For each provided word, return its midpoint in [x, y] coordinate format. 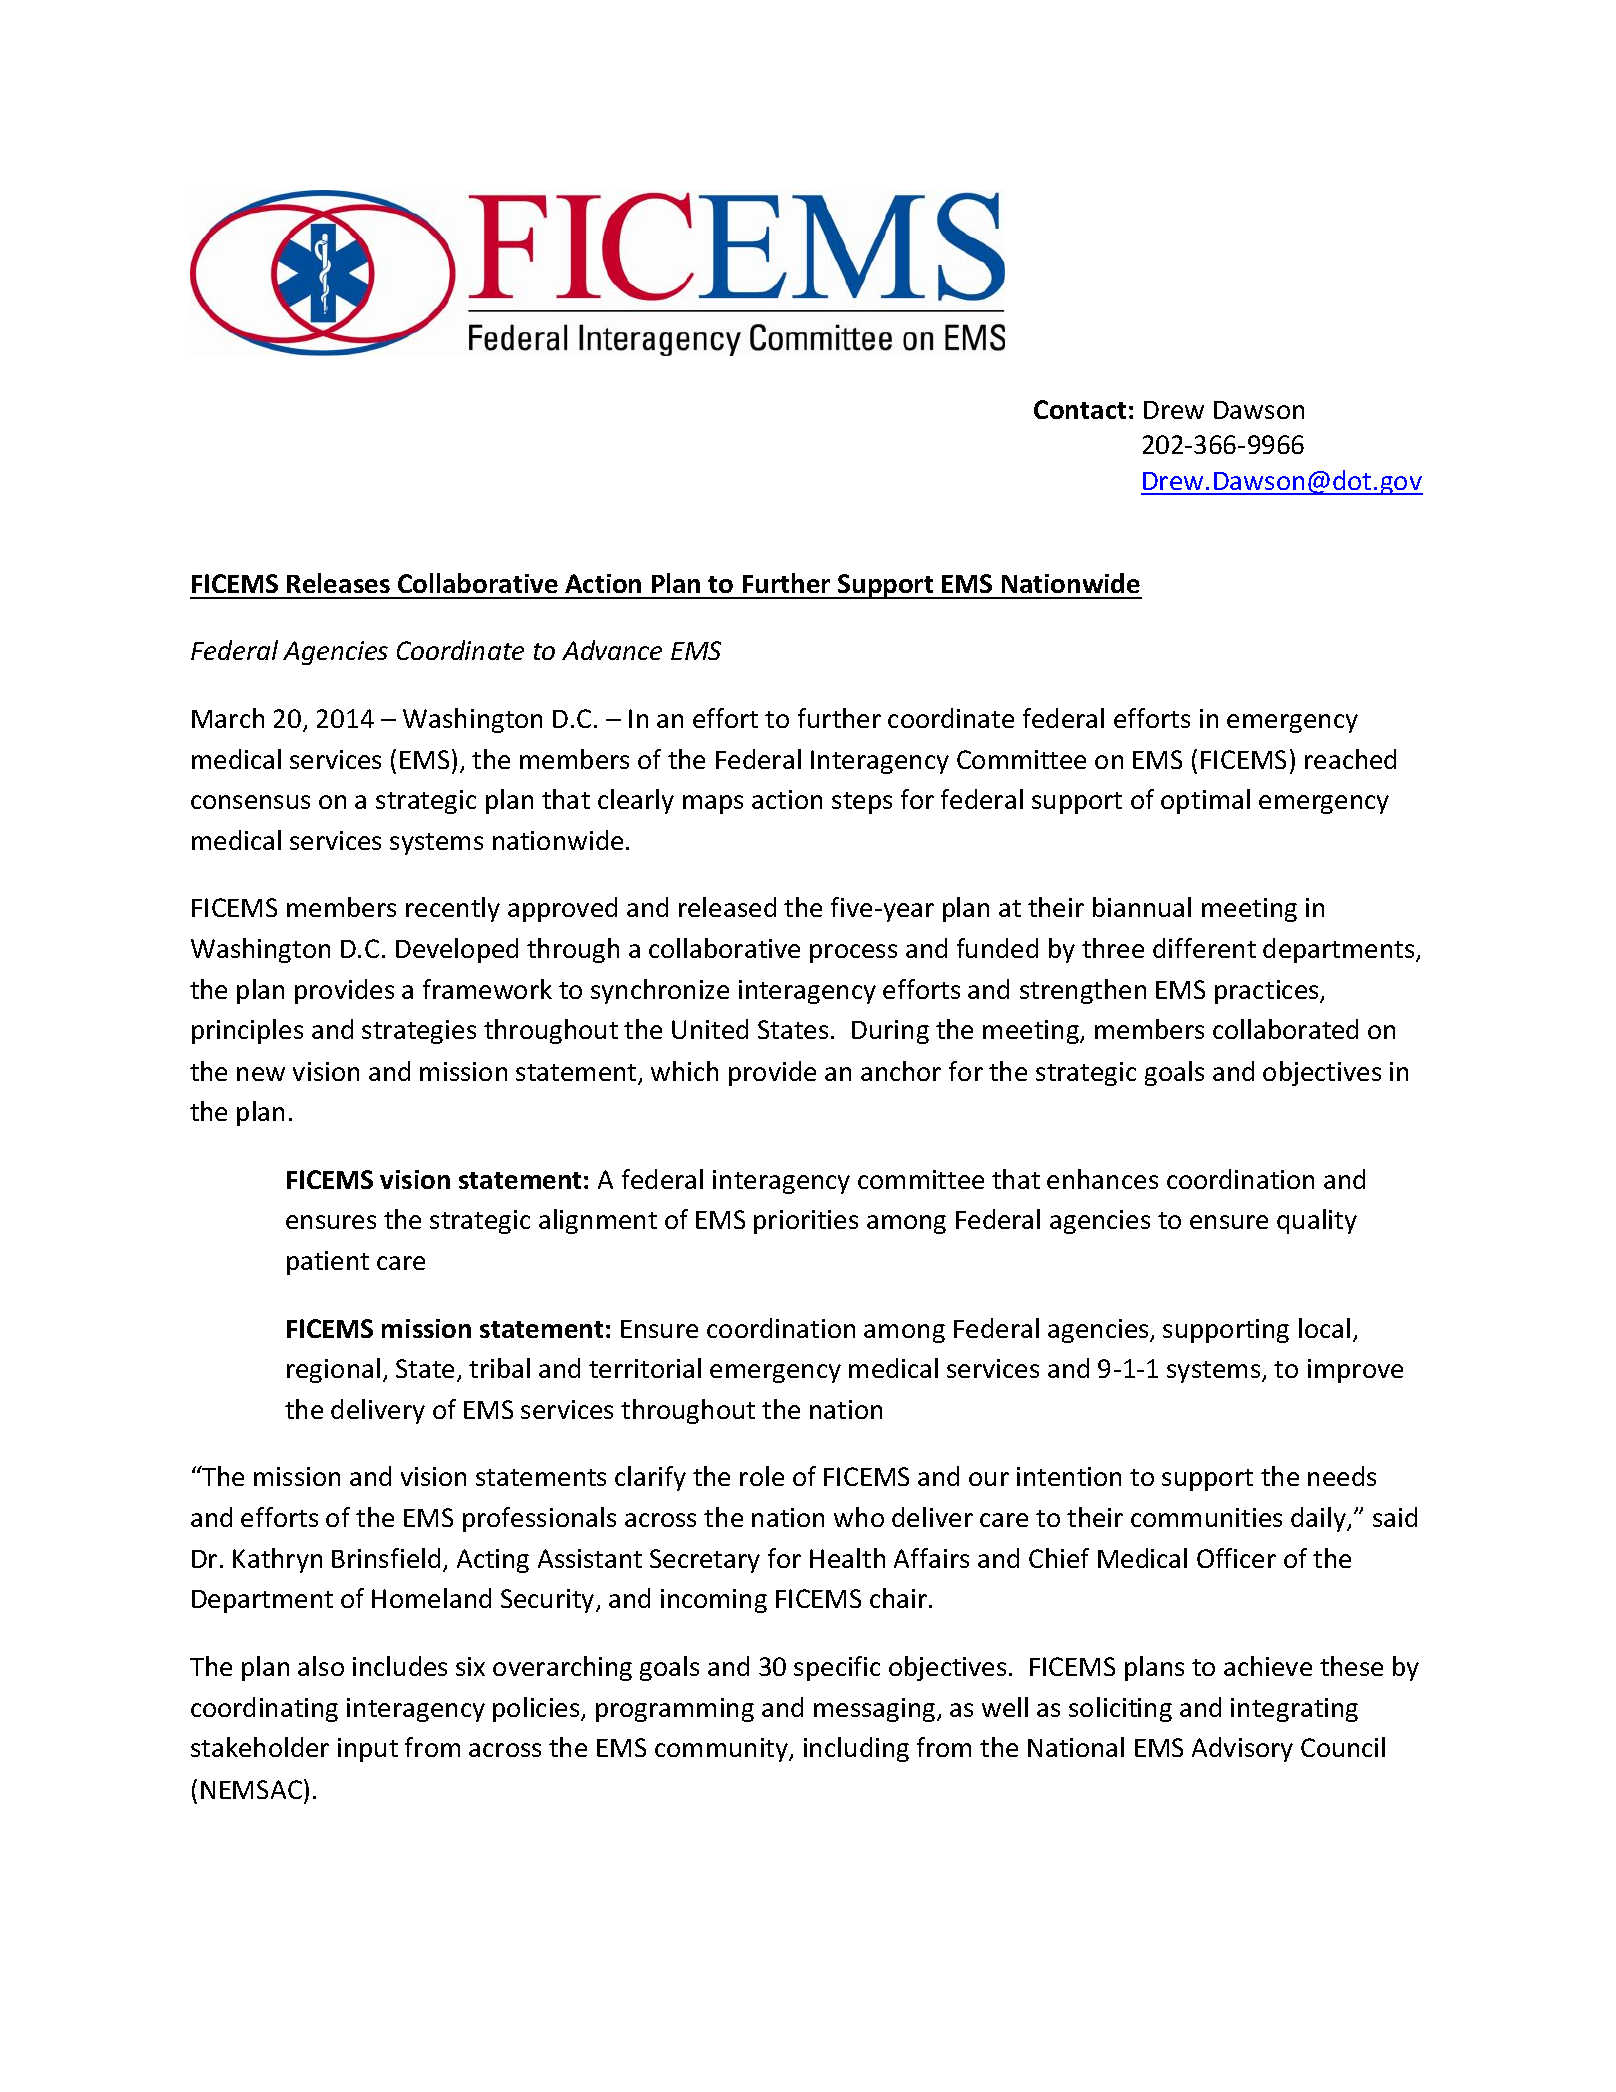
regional [333, 1370]
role [762, 1476]
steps [862, 803]
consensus [250, 802]
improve [1355, 1371]
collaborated [1285, 1029]
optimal [1205, 801]
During [890, 1032]
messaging [876, 1710]
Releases [338, 583]
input [368, 1750]
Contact [1080, 409]
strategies [419, 1032]
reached [1350, 759]
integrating [1294, 1710]
